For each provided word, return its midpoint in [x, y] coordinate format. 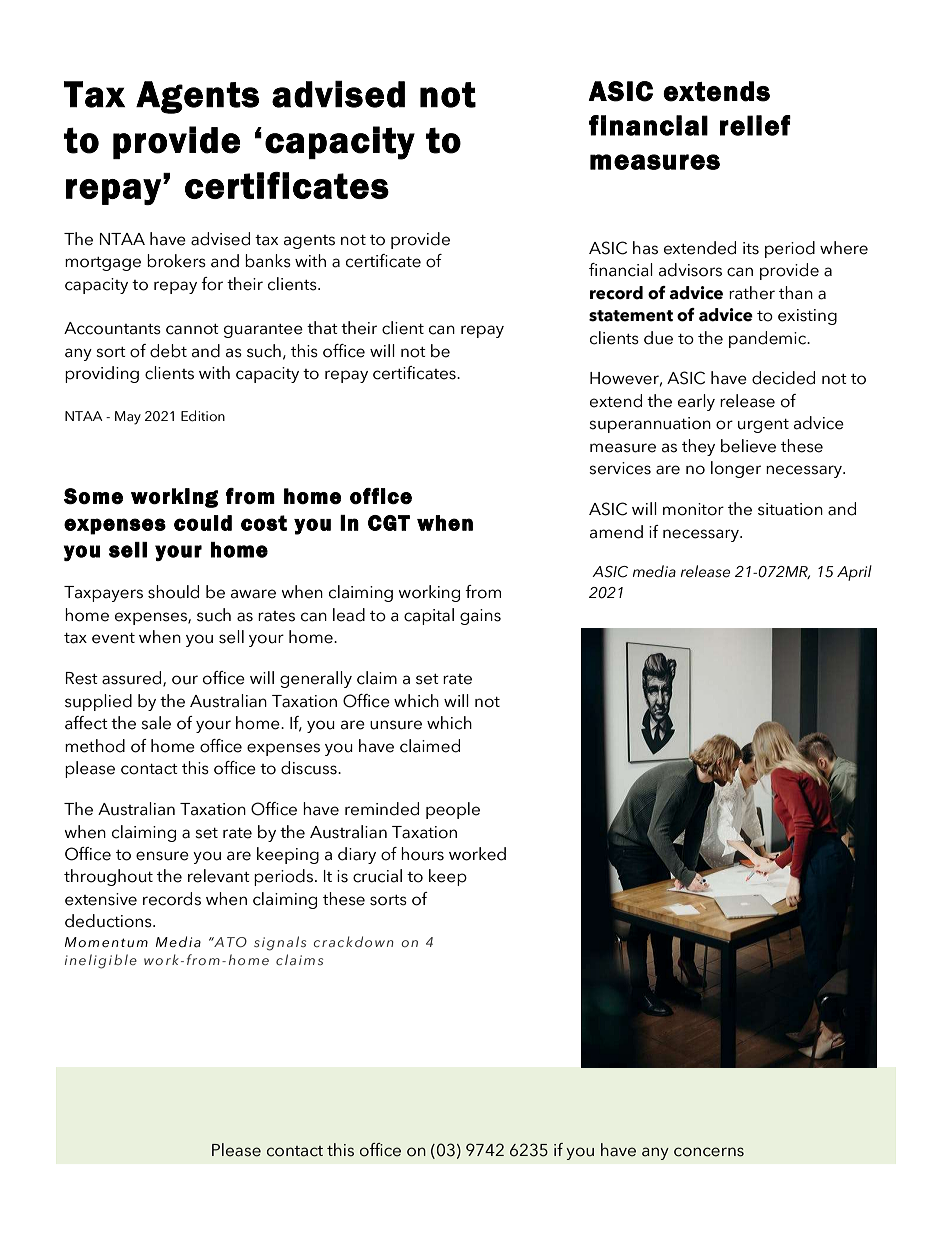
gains [480, 617]
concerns [709, 1152]
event [113, 638]
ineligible [101, 961]
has [645, 248]
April [854, 573]
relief [755, 125]
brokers [176, 261]
